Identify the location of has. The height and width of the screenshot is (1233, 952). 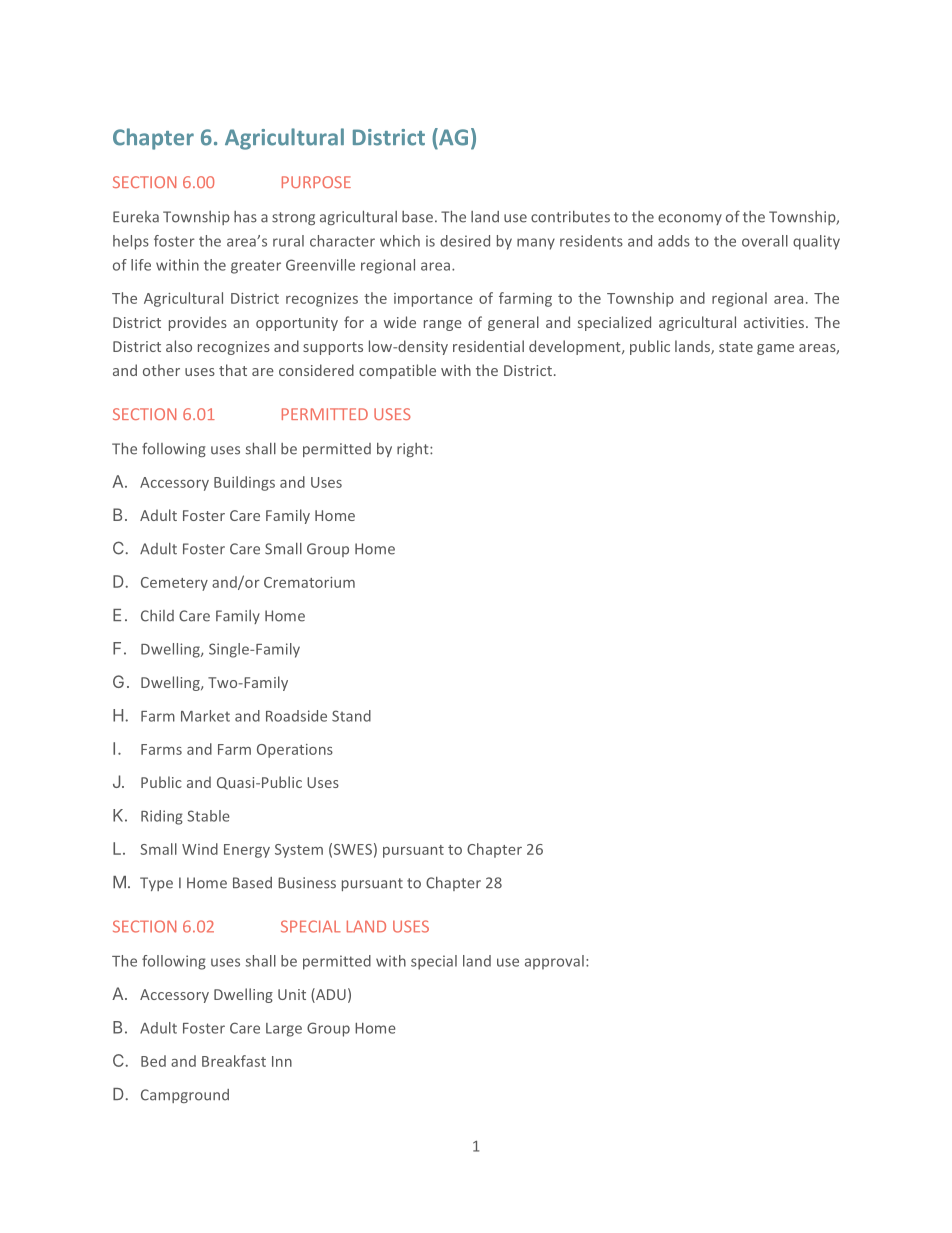
(245, 217).
